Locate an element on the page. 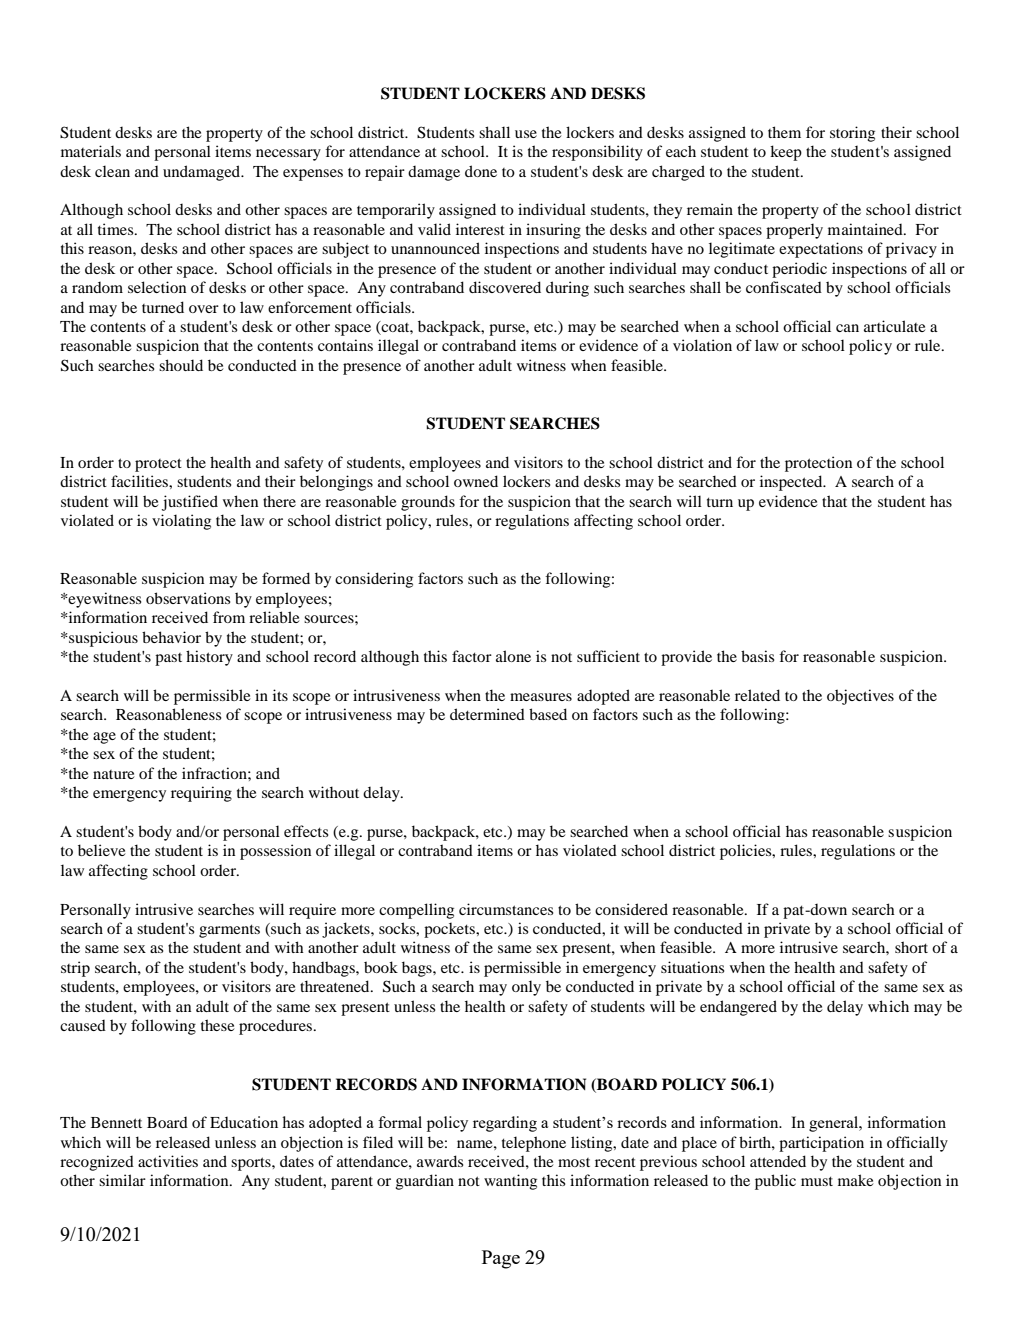 This page has height=1329, width=1027. keep is located at coordinates (786, 153).
